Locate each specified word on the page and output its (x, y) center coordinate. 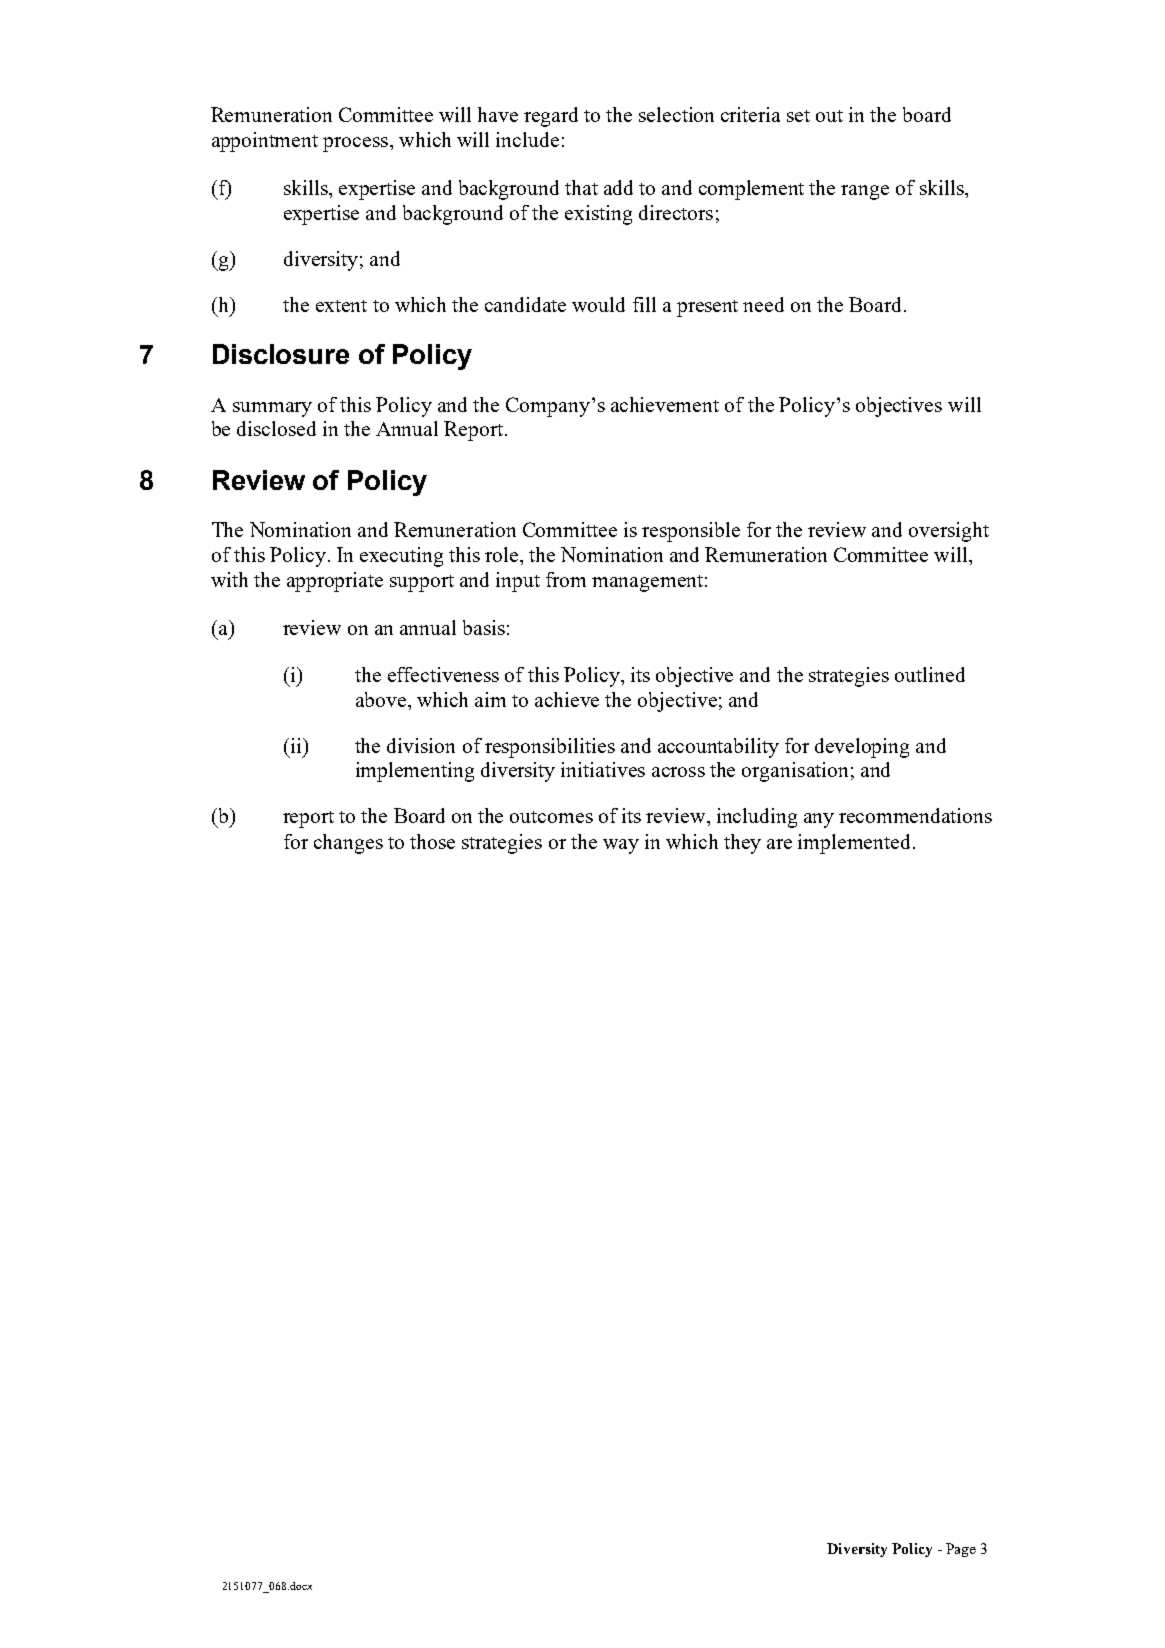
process (355, 144)
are (779, 844)
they (742, 844)
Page (961, 1550)
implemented (856, 844)
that (581, 187)
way (621, 846)
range (865, 192)
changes (348, 844)
